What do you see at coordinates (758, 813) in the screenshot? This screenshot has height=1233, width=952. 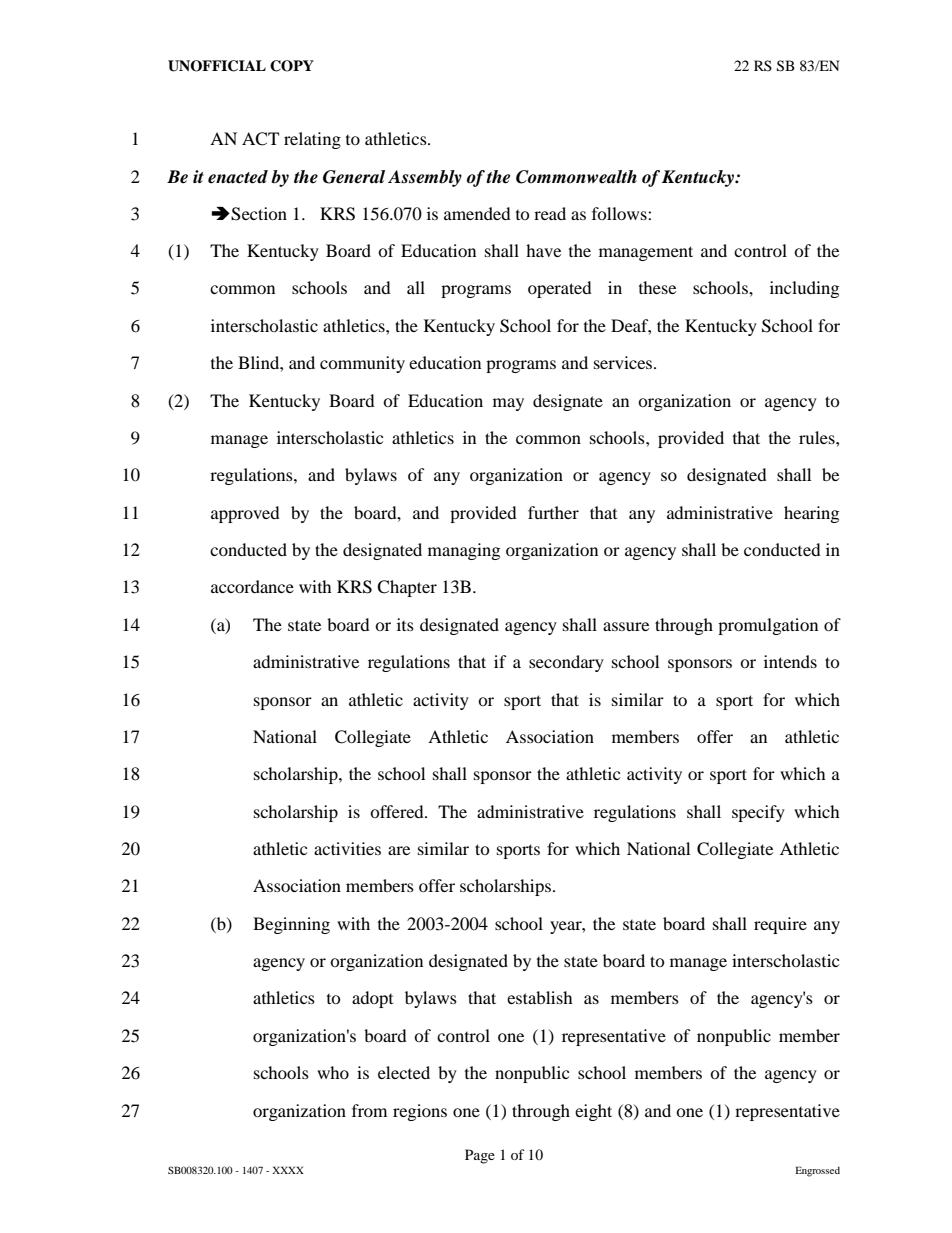 I see `specify` at bounding box center [758, 813].
